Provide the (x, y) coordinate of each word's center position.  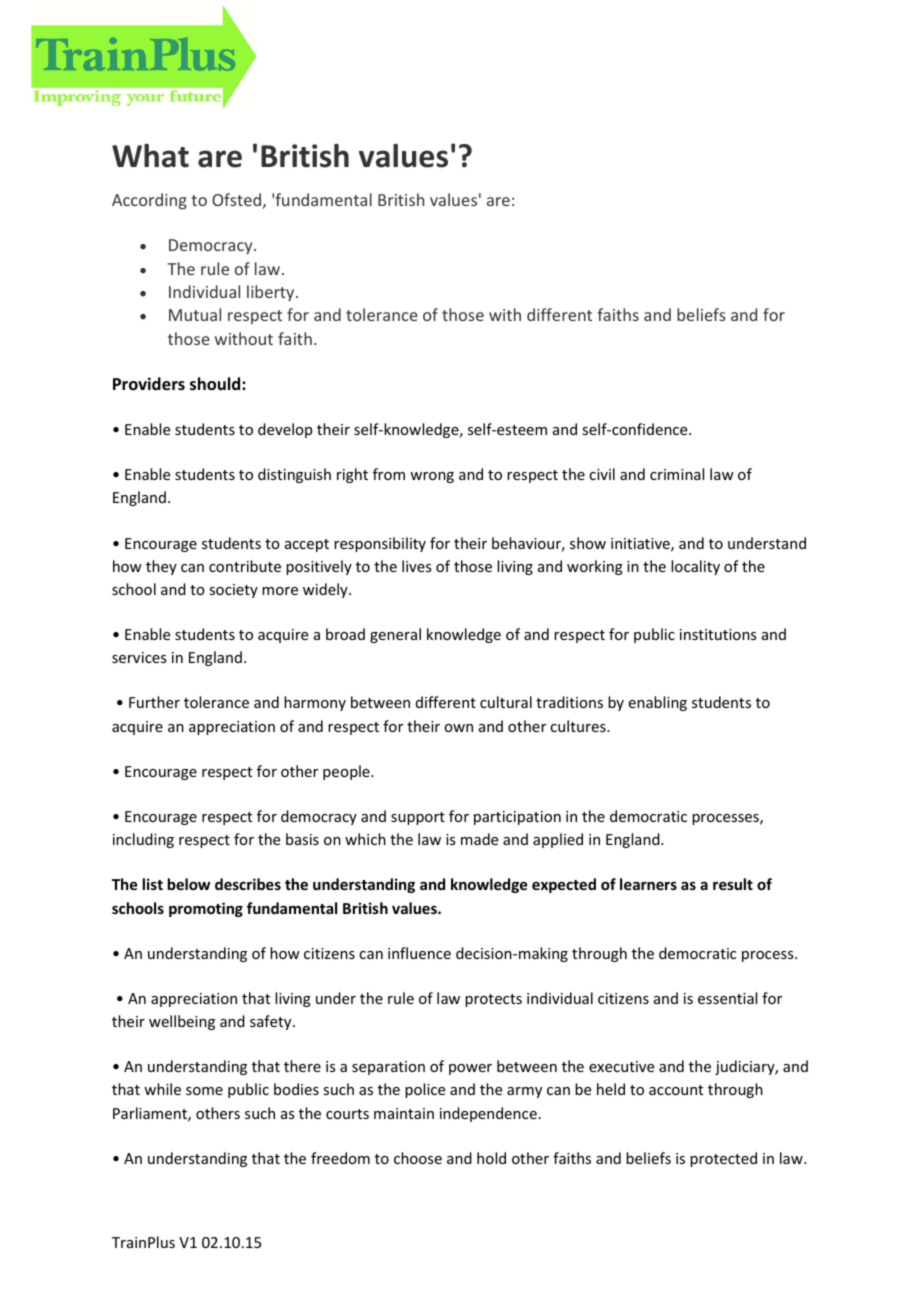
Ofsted (236, 199)
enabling (658, 703)
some (204, 1091)
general (395, 635)
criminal (677, 474)
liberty (272, 293)
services (139, 657)
